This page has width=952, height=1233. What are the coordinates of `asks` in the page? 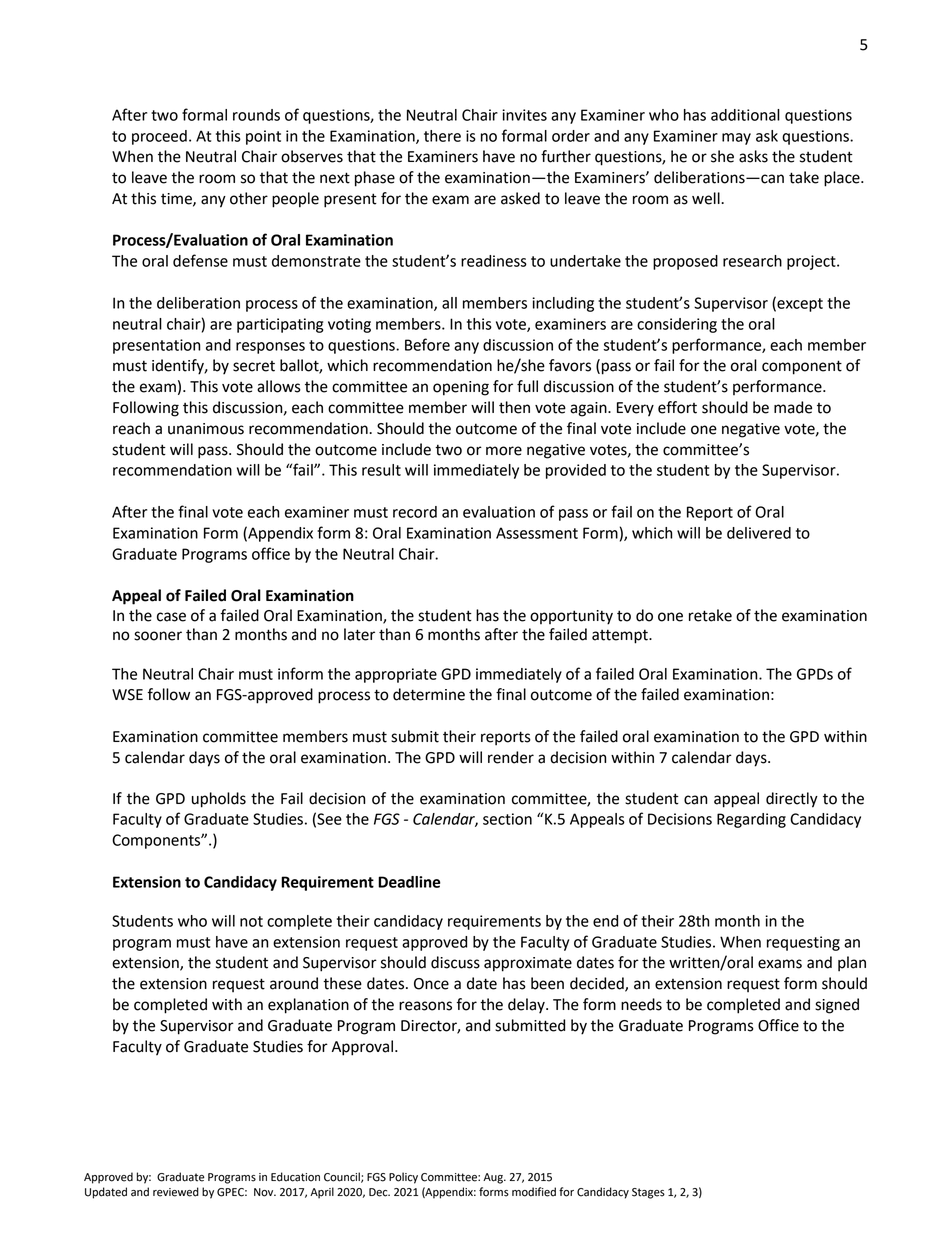 It's located at (753, 156).
